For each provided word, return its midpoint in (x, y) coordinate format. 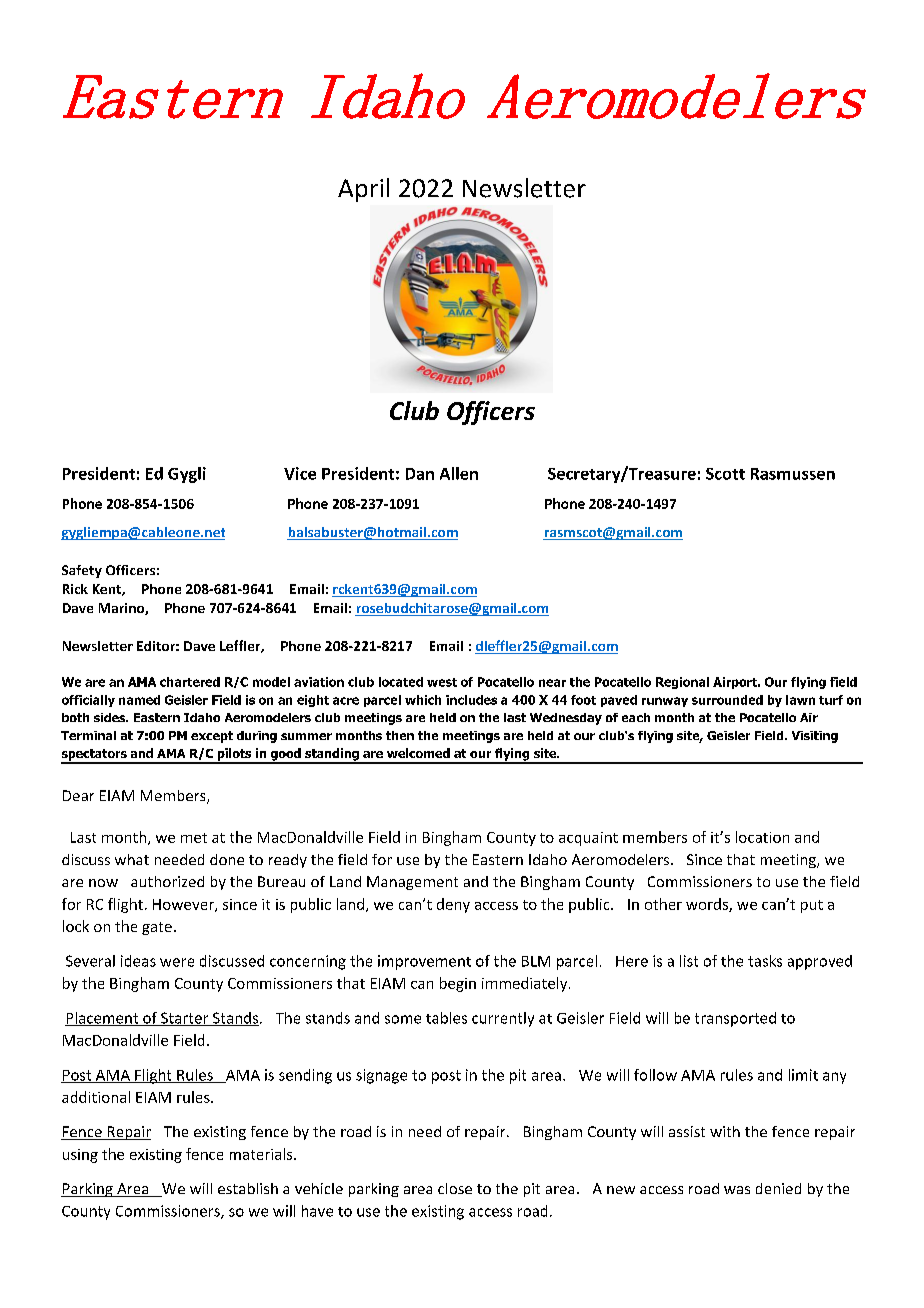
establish (248, 1188)
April (363, 190)
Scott (725, 474)
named (139, 700)
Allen (459, 473)
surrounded (727, 700)
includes (471, 700)
